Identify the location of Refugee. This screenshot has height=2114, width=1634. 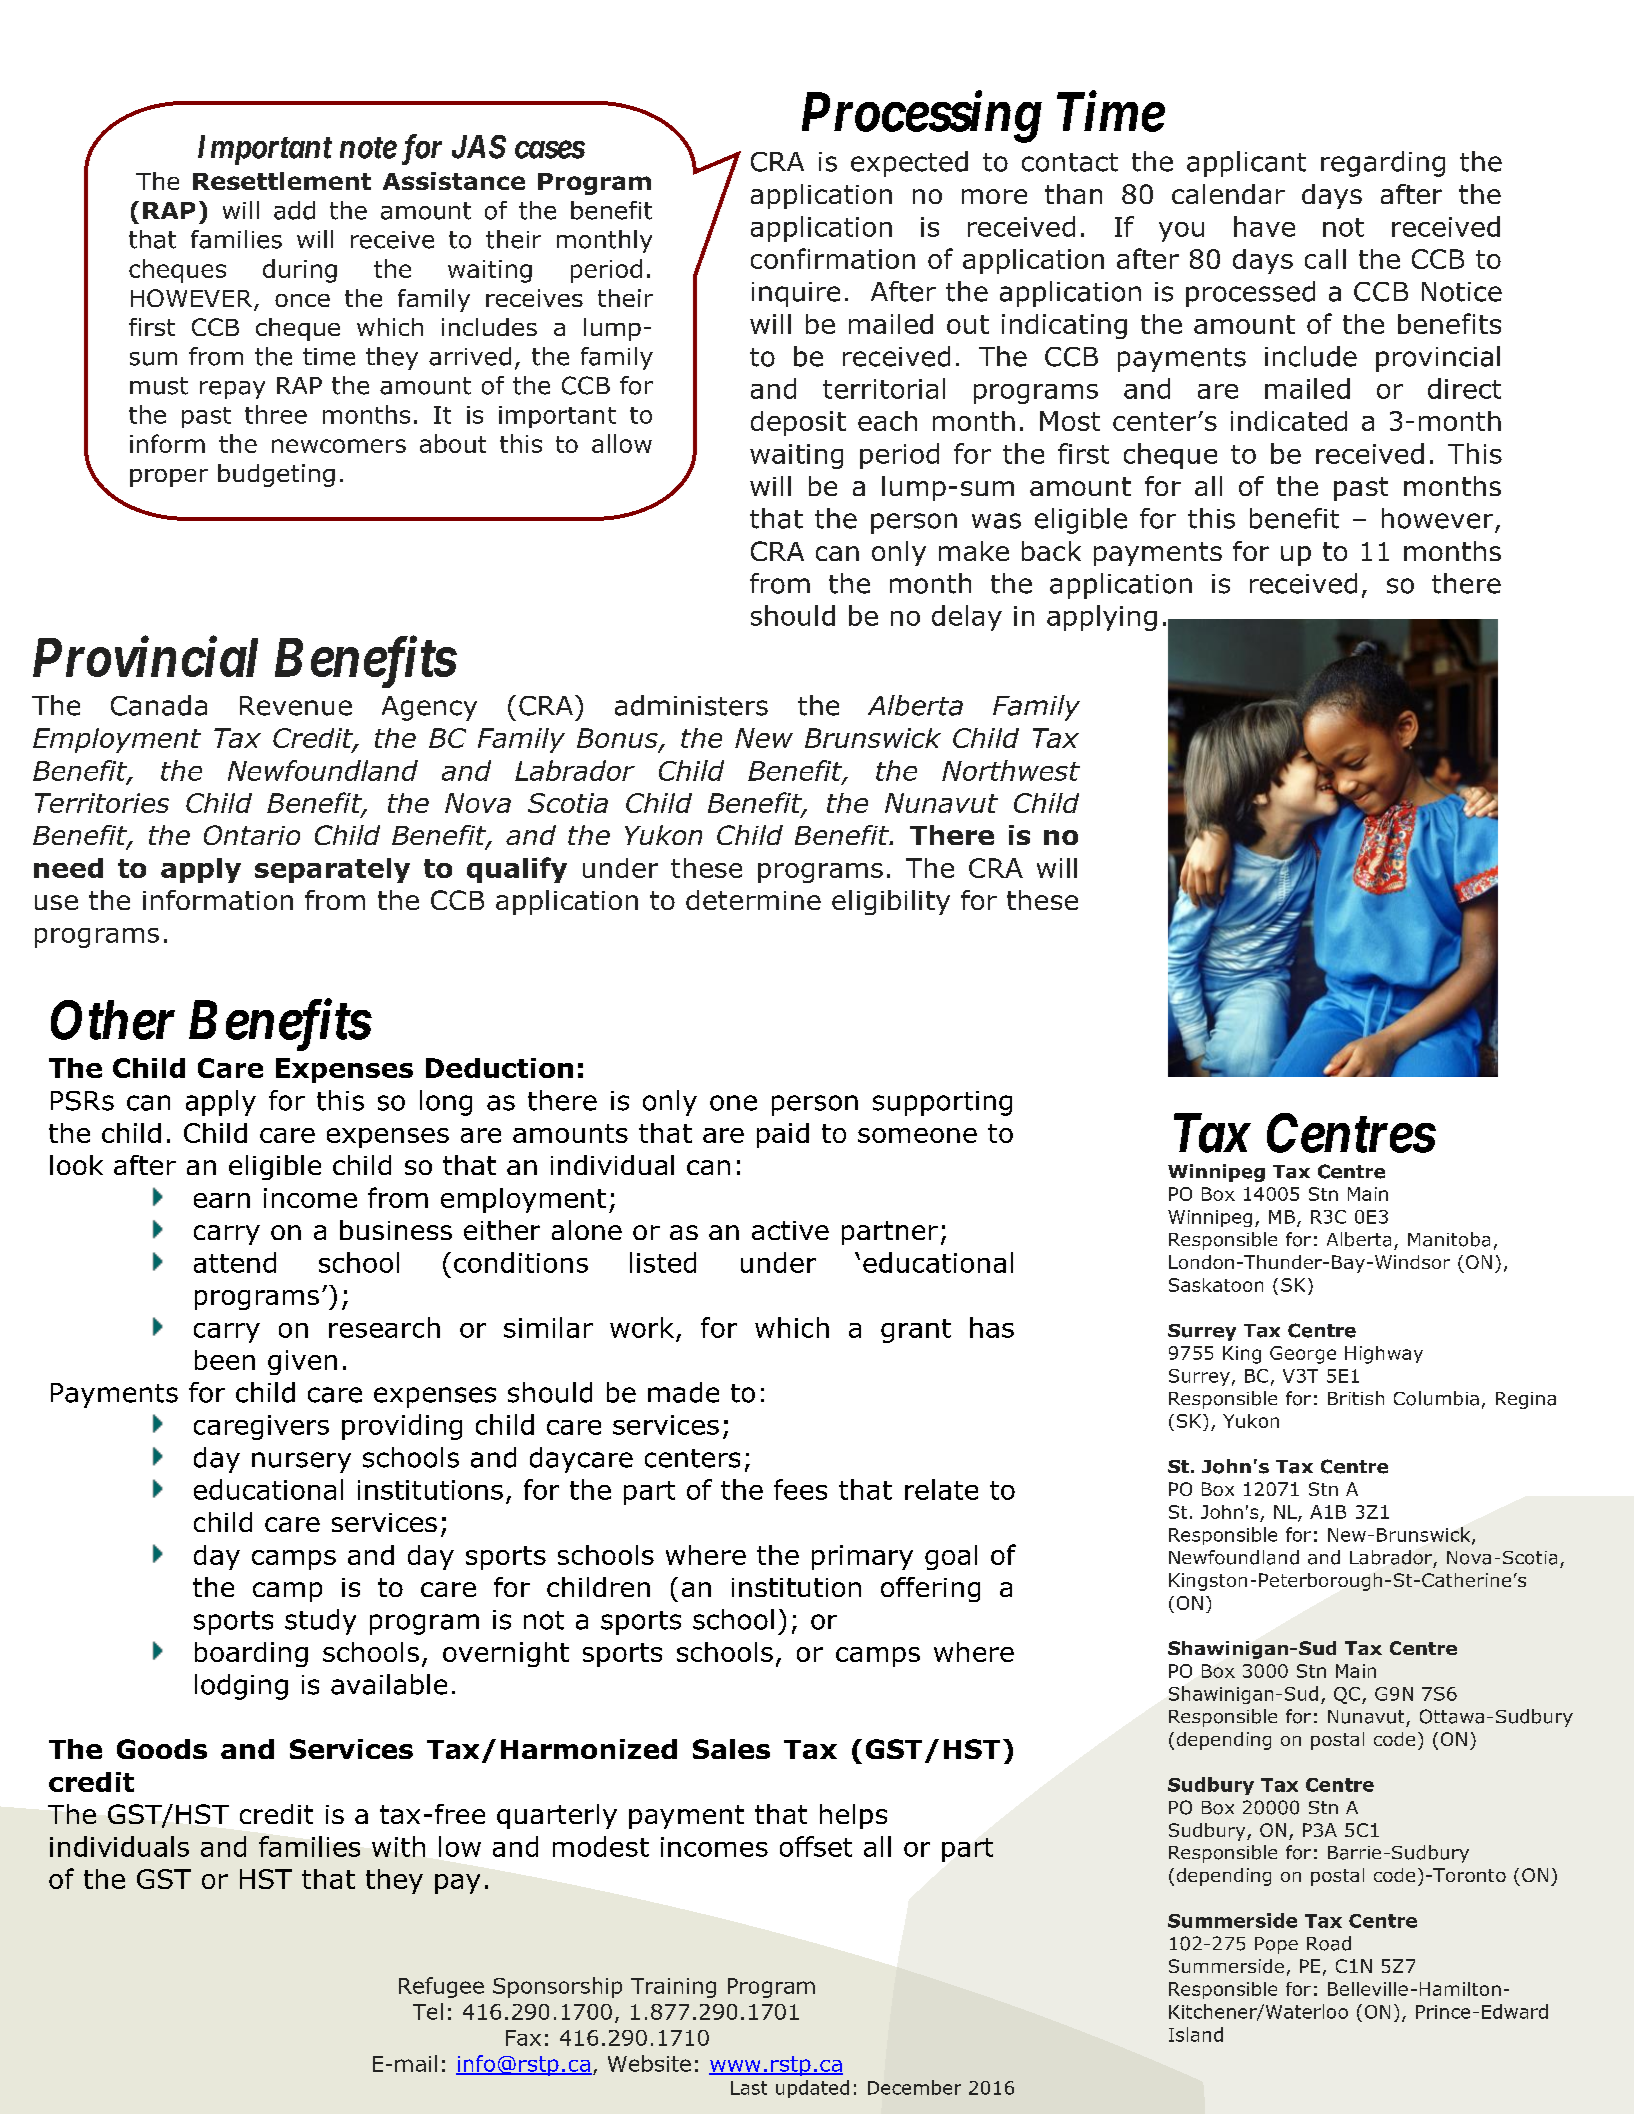
(441, 1987).
